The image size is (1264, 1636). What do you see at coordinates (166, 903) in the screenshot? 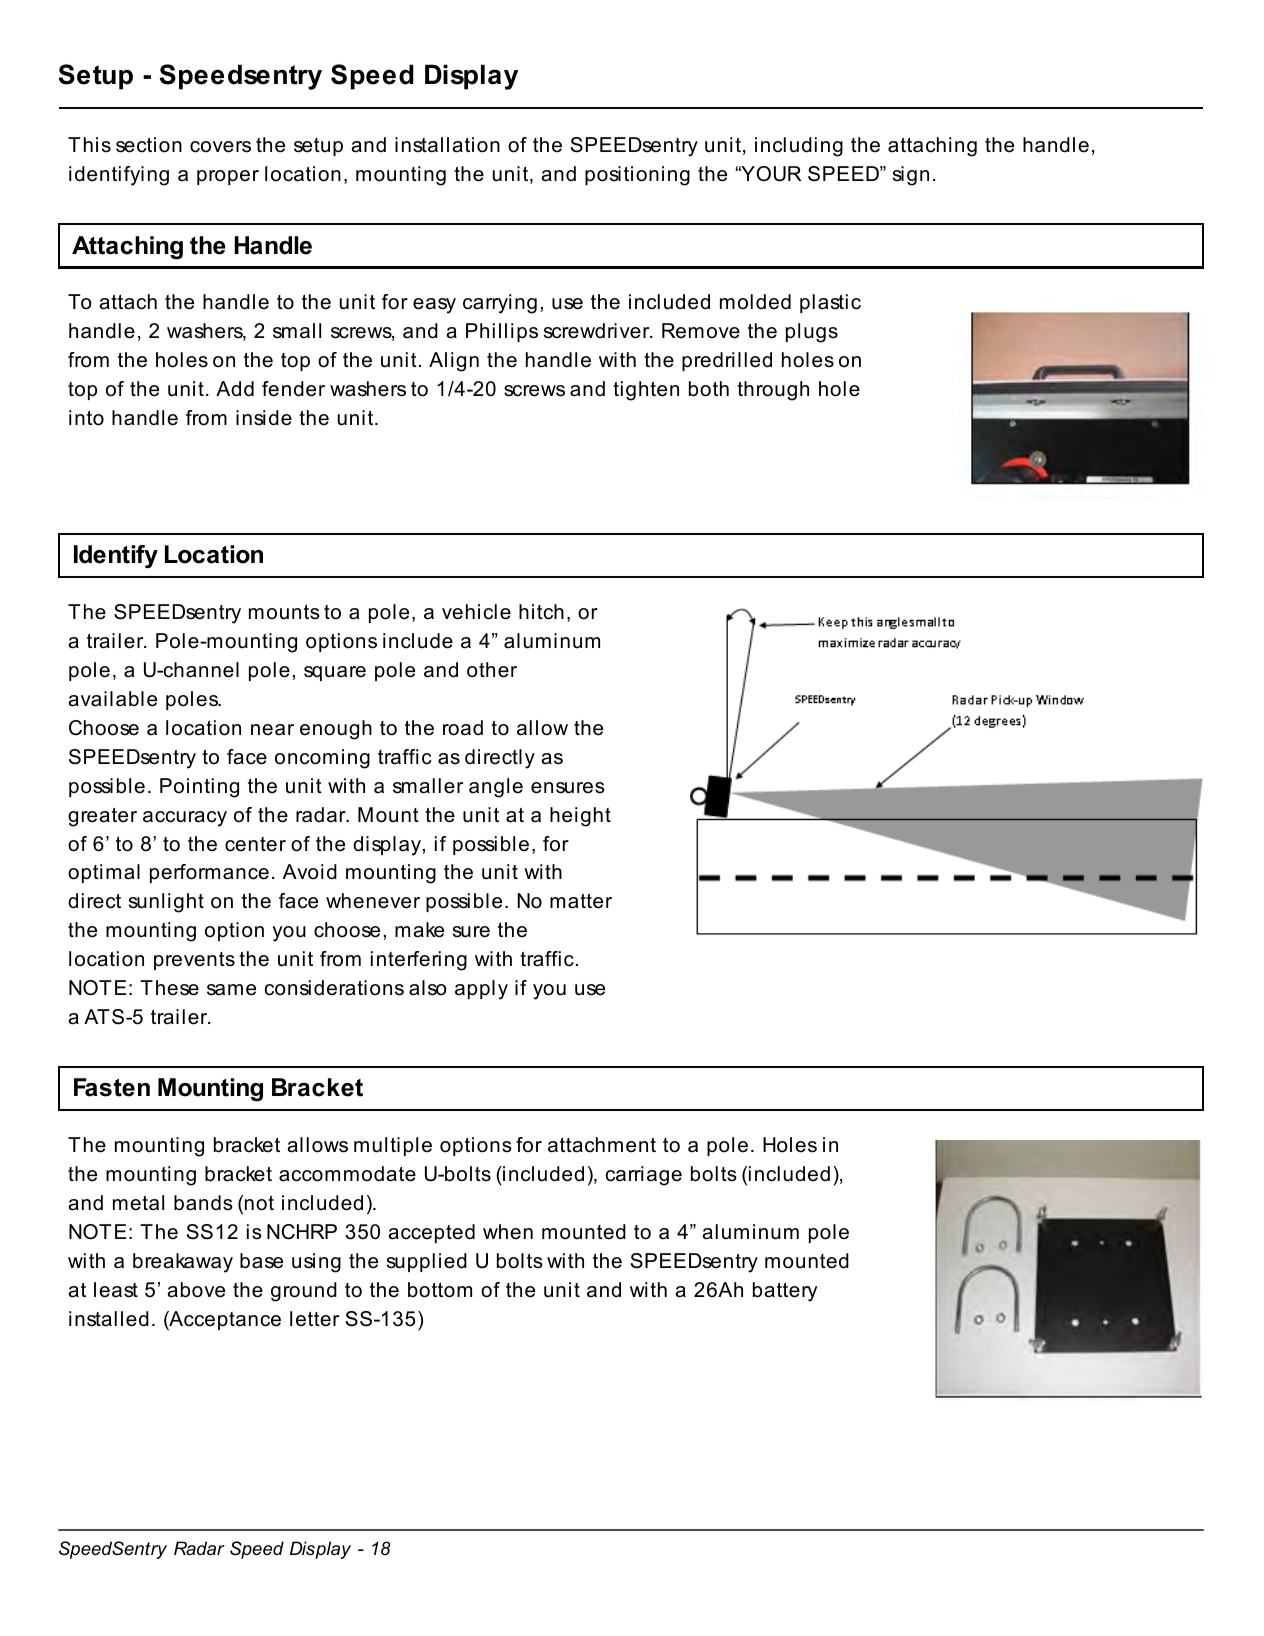
I see `sunlight` at bounding box center [166, 903].
